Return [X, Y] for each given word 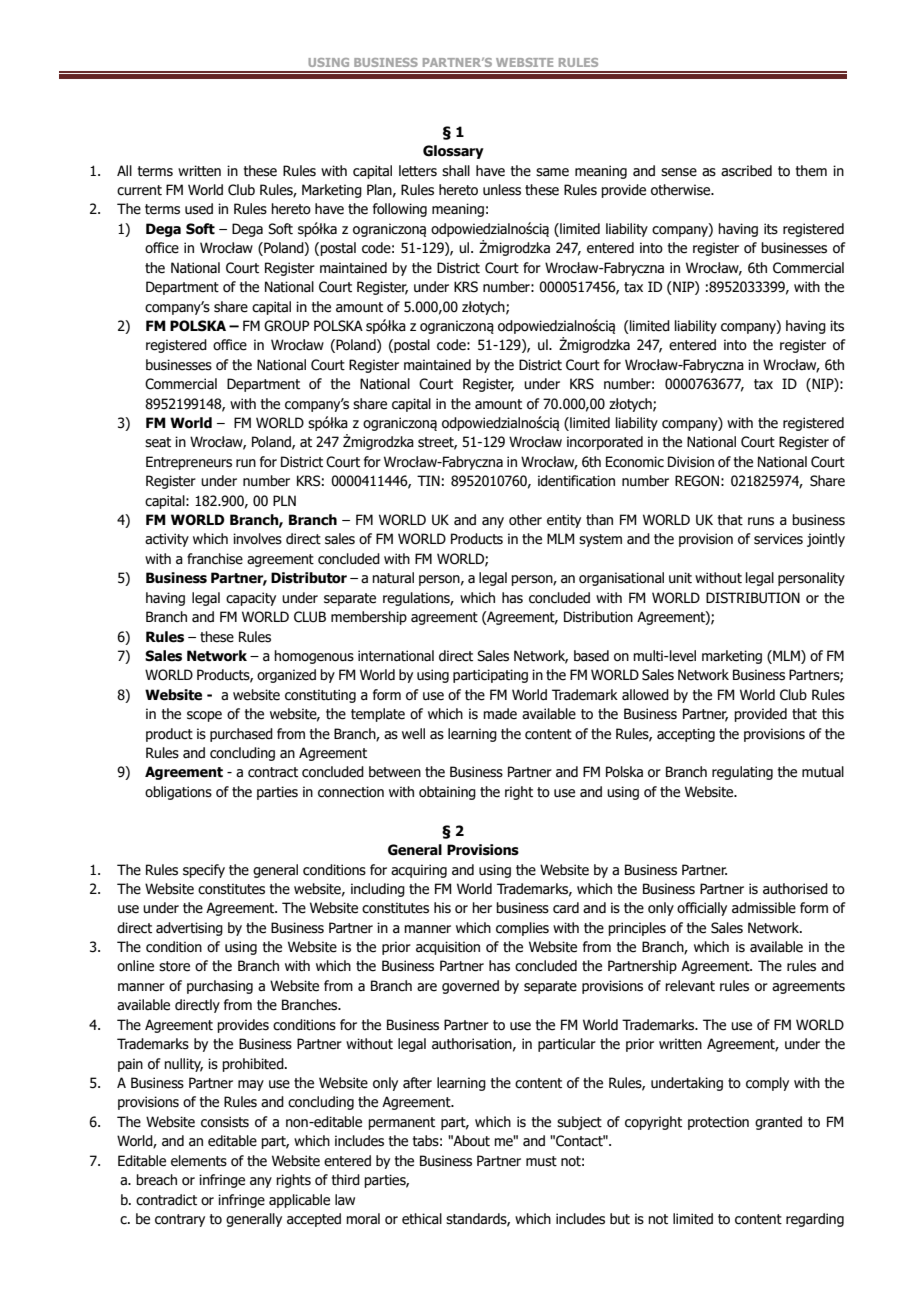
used [199, 209]
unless [502, 190]
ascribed [746, 171]
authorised [795, 889]
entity [564, 521]
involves [257, 539]
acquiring [419, 871]
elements [199, 1161]
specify [204, 871]
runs [761, 521]
